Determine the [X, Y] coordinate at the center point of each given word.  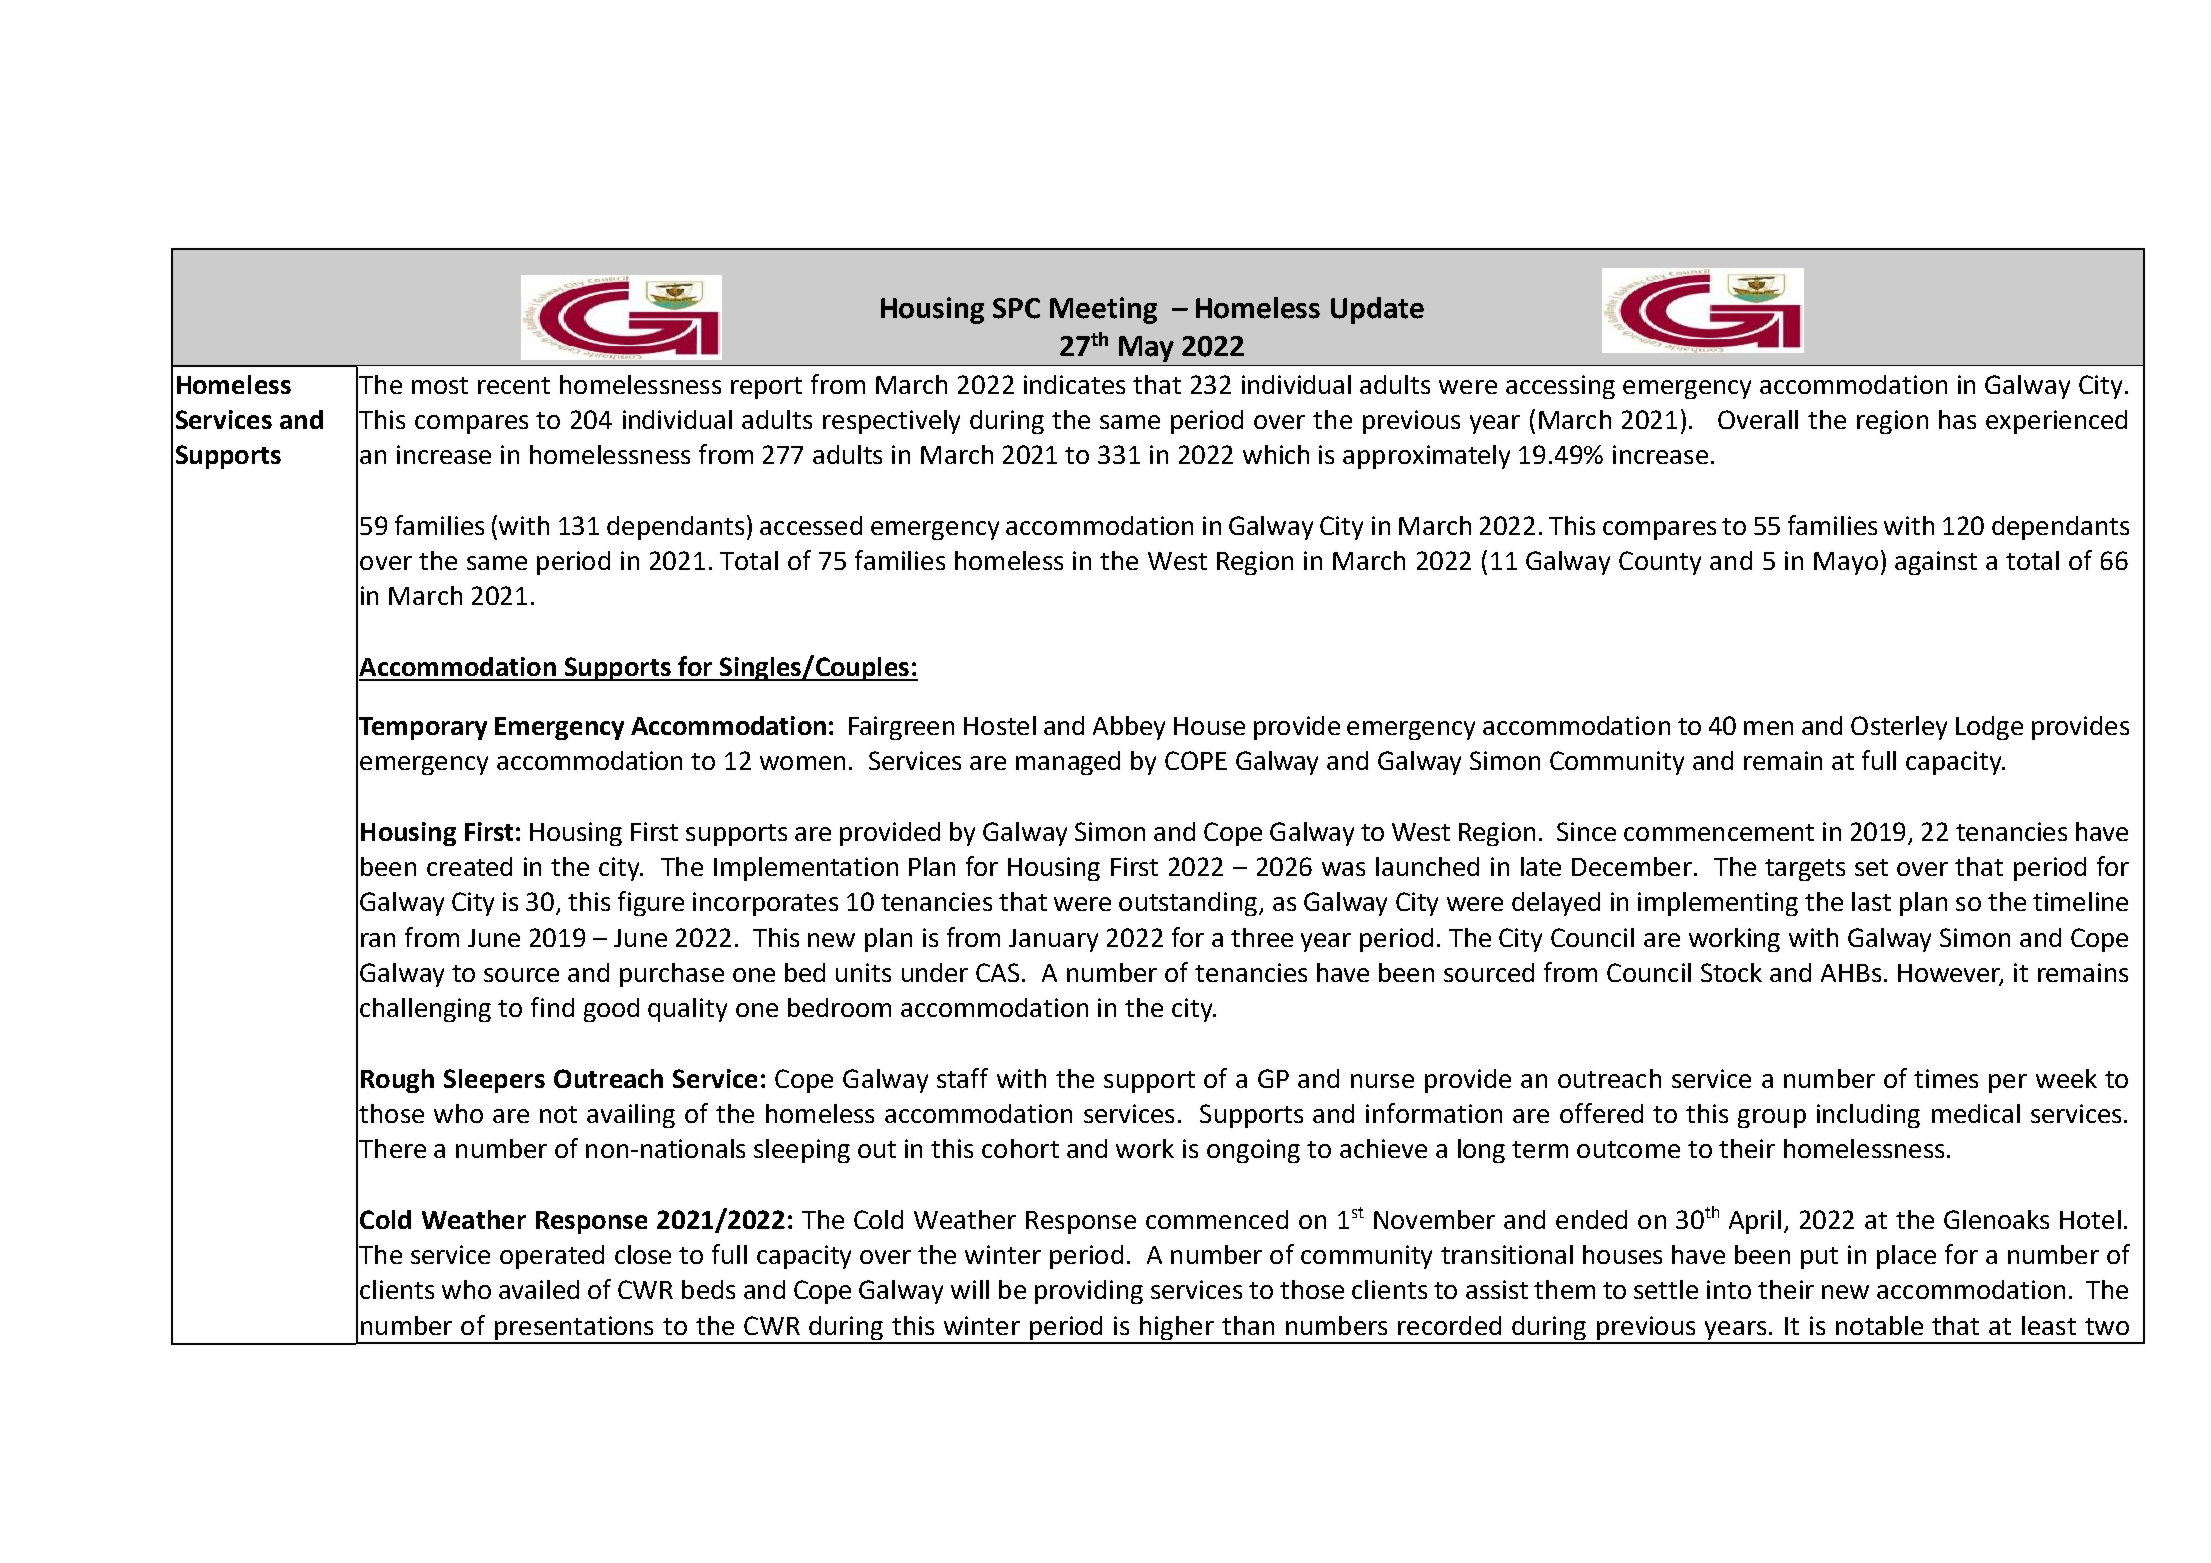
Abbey [1129, 728]
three [1262, 937]
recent [514, 385]
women [802, 763]
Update [1377, 310]
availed [539, 1289]
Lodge [1989, 728]
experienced [2056, 422]
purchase [672, 975]
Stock [1731, 972]
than [1248, 1325]
